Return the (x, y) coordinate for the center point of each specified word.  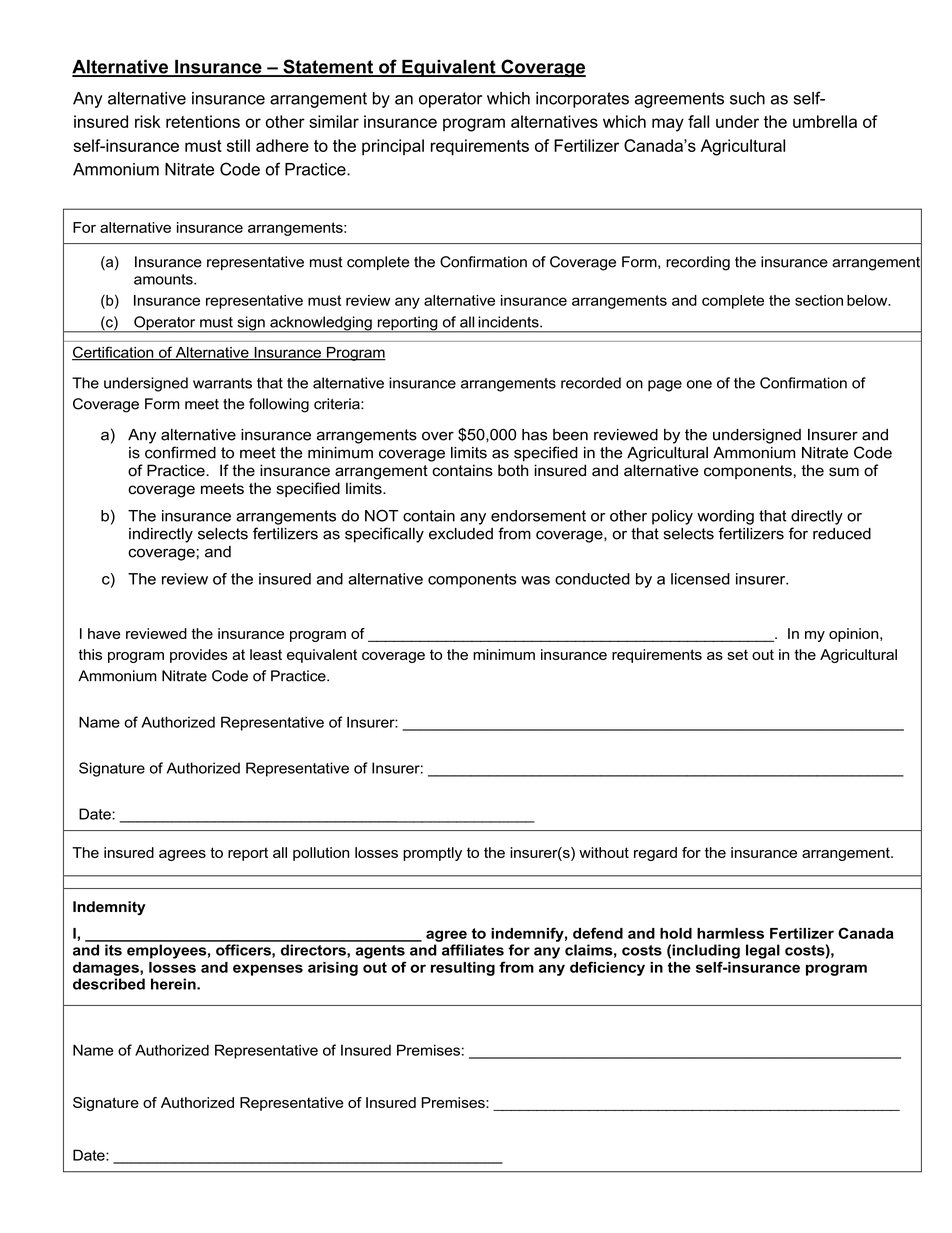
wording (725, 517)
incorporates (582, 100)
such (747, 98)
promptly (432, 854)
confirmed (180, 452)
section (819, 300)
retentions (203, 121)
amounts (164, 279)
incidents (509, 322)
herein (174, 984)
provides (199, 656)
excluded (461, 534)
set (738, 654)
